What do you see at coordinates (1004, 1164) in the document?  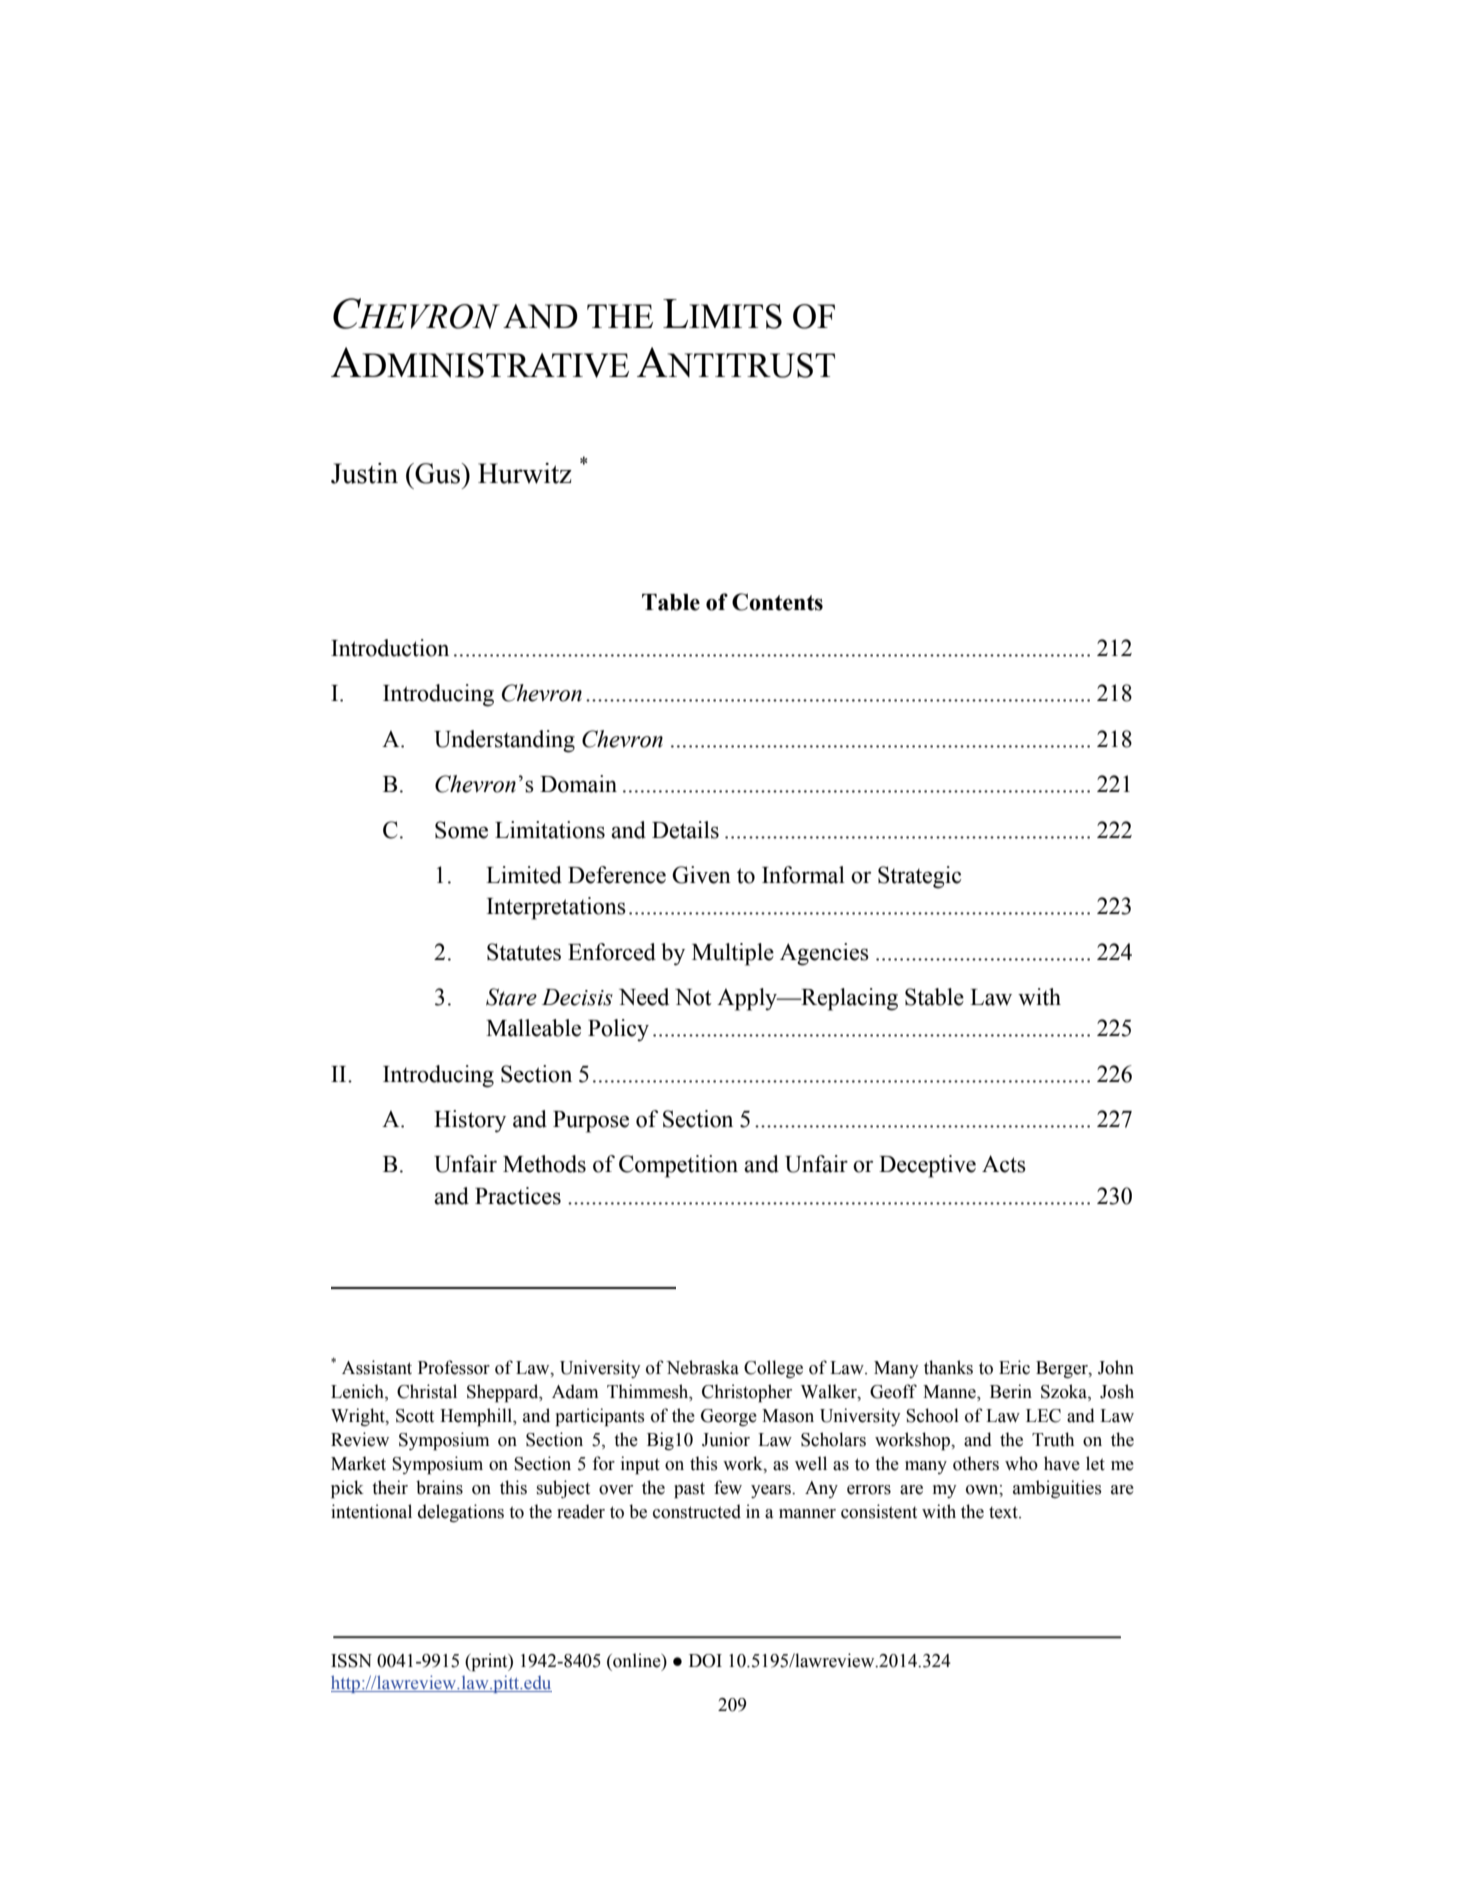 I see `Acts` at bounding box center [1004, 1164].
